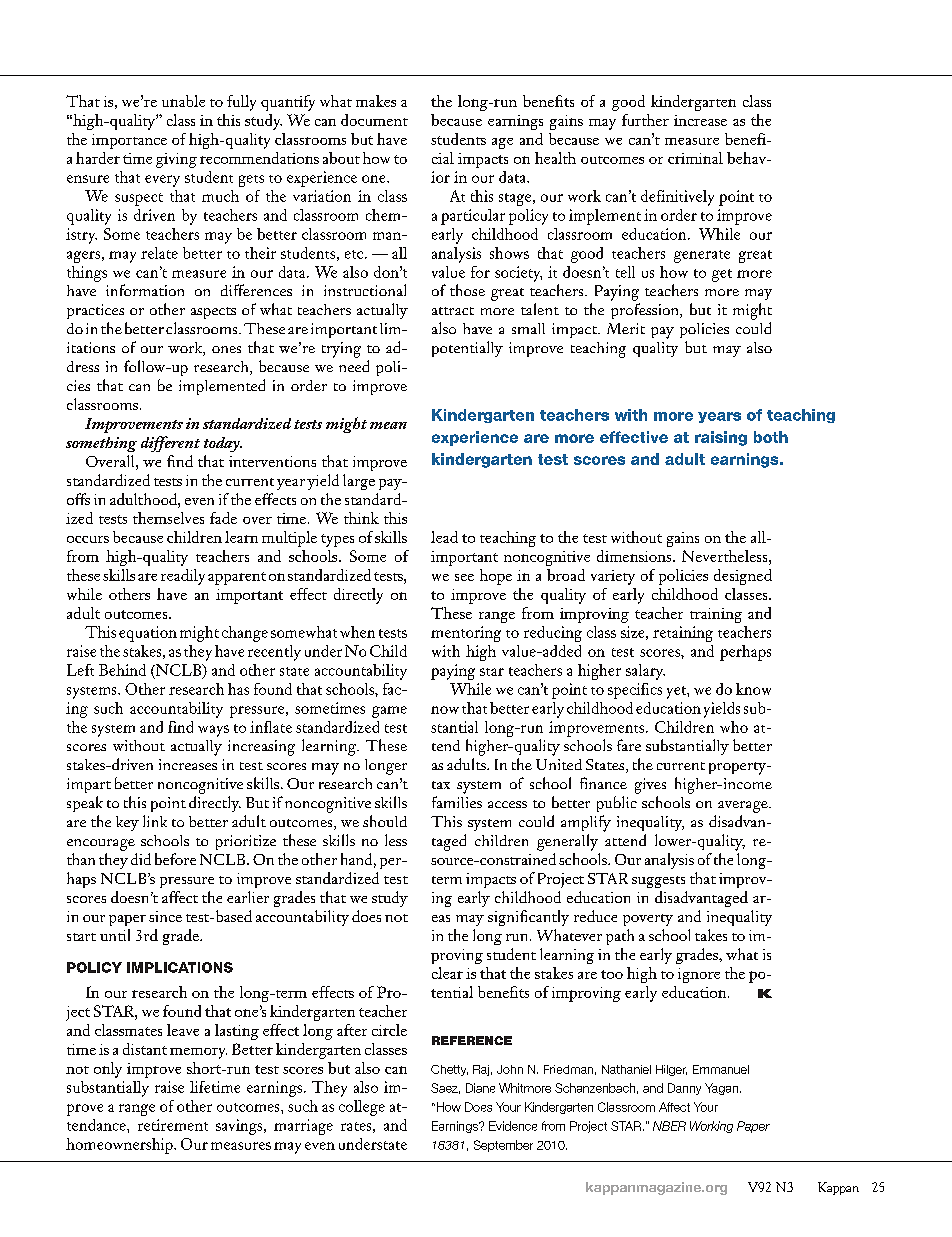 The width and height of the screenshot is (952, 1237). I want to click on raising, so click(721, 438).
